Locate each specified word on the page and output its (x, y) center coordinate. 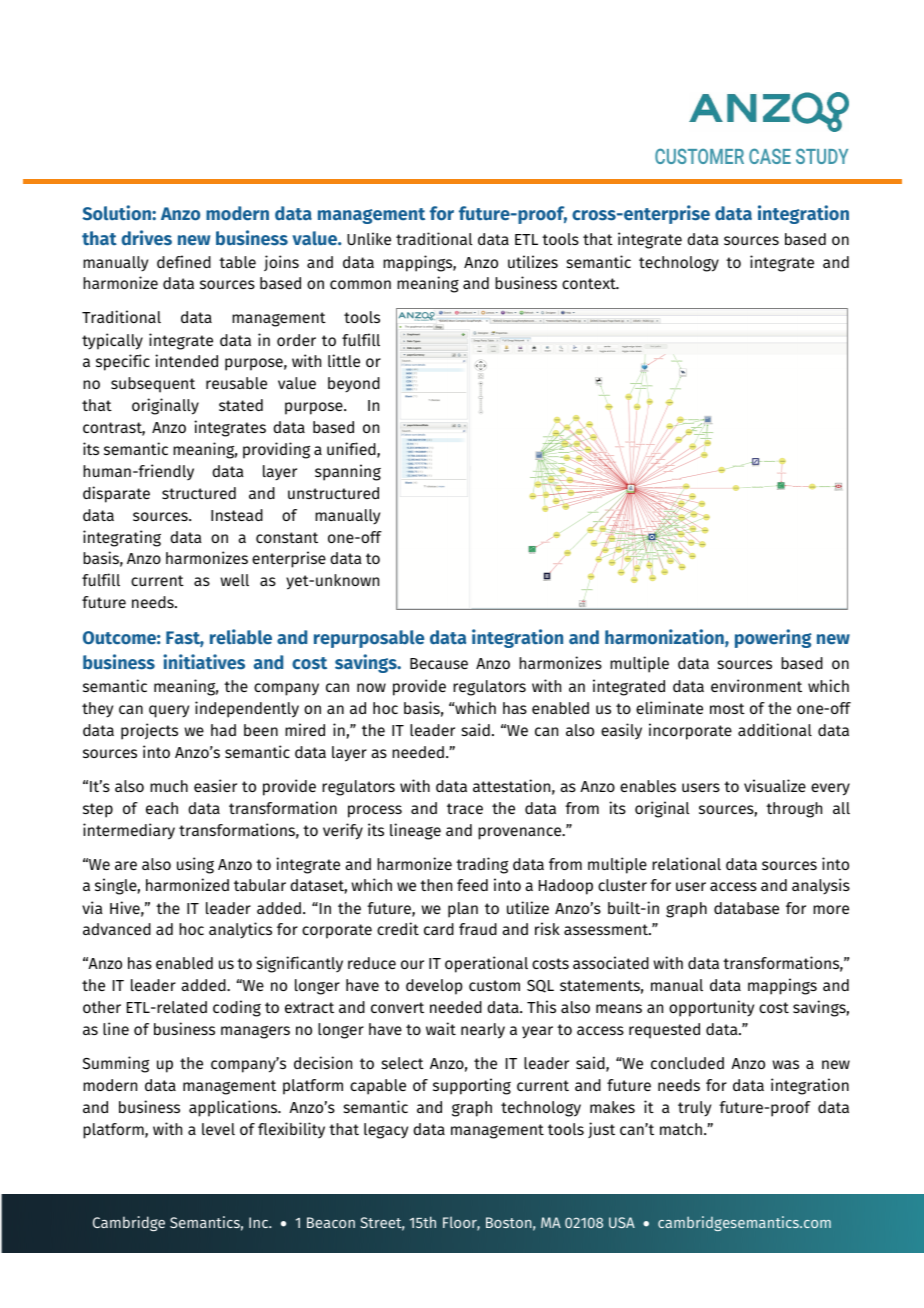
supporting (472, 1086)
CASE (770, 156)
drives (146, 238)
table (237, 262)
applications (234, 1108)
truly (694, 1109)
